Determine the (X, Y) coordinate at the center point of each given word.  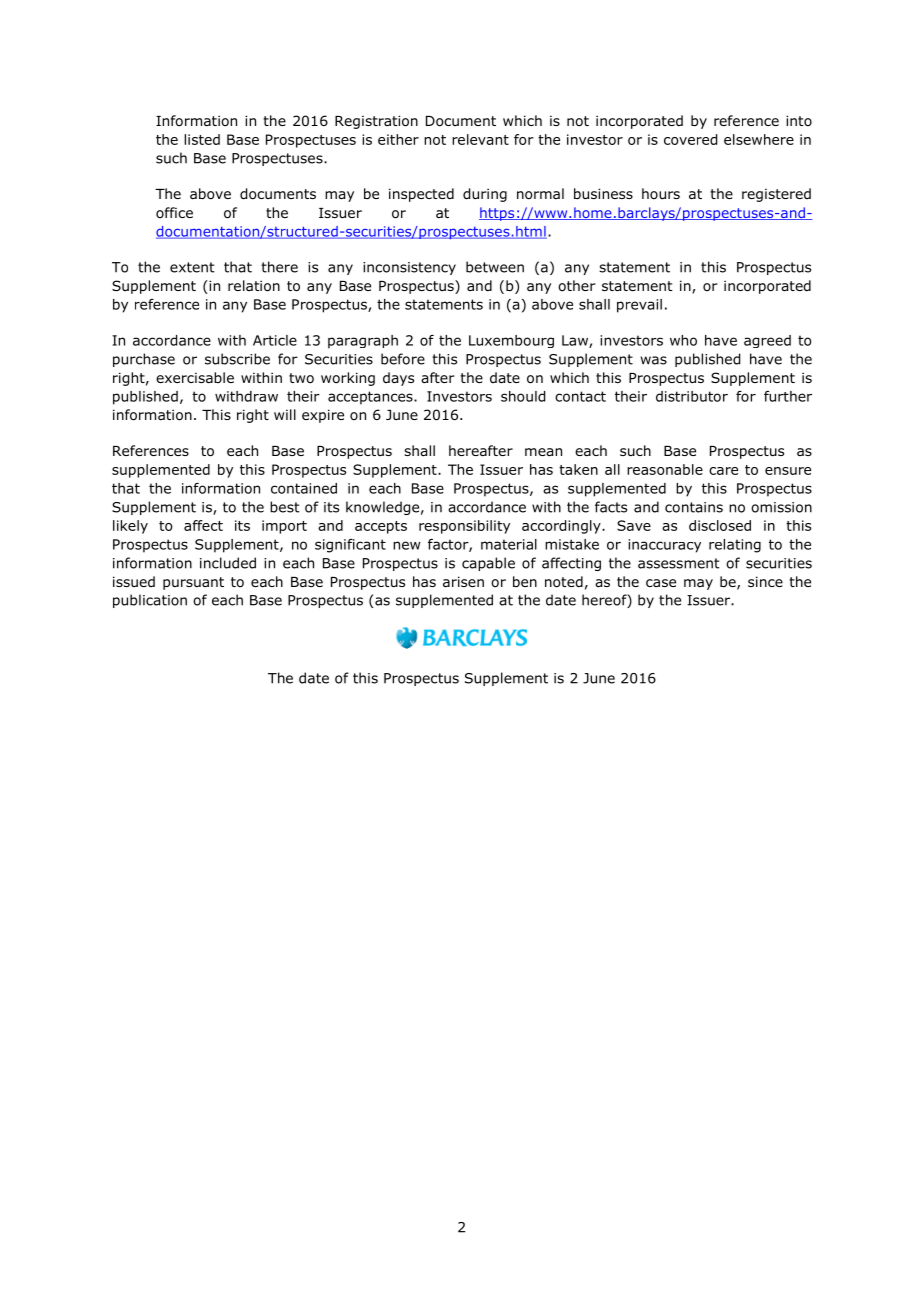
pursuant (193, 583)
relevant (480, 139)
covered (690, 139)
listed (202, 139)
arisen (463, 581)
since (765, 581)
